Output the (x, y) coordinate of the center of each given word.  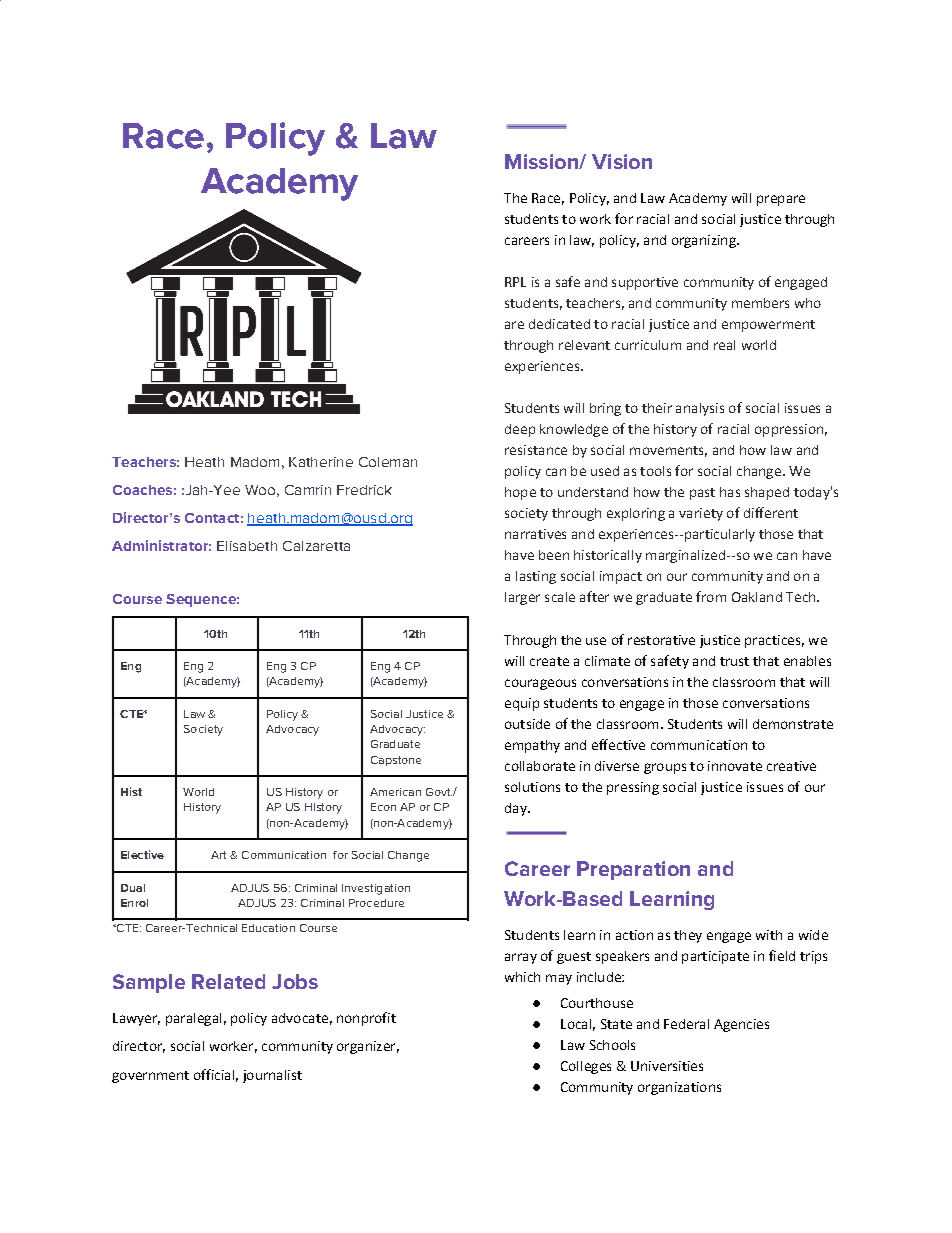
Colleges (586, 1067)
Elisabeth (247, 546)
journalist (272, 1076)
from (711, 596)
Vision (622, 161)
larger (522, 598)
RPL (515, 282)
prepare (781, 200)
